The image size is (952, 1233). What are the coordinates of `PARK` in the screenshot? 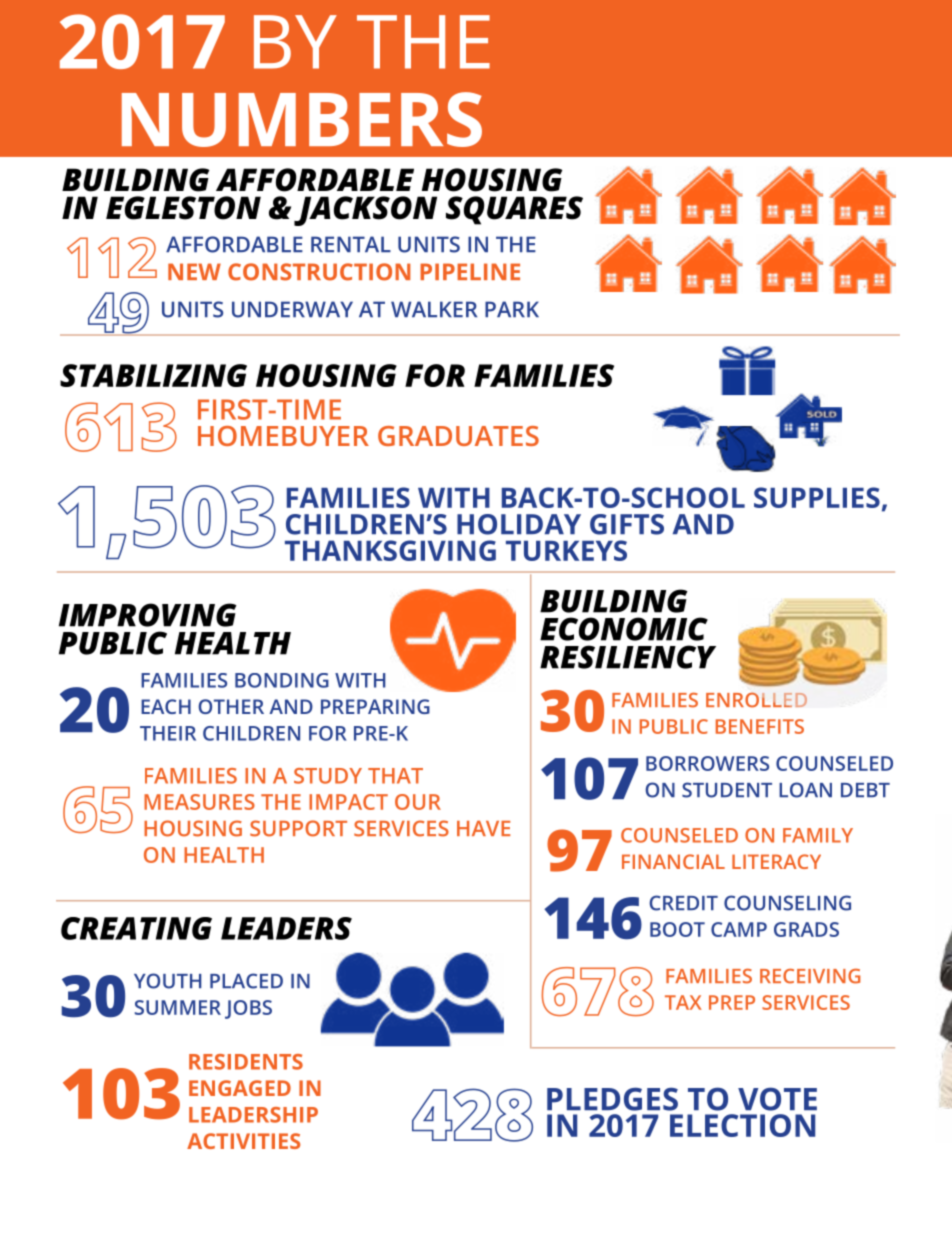 It's located at (512, 309).
